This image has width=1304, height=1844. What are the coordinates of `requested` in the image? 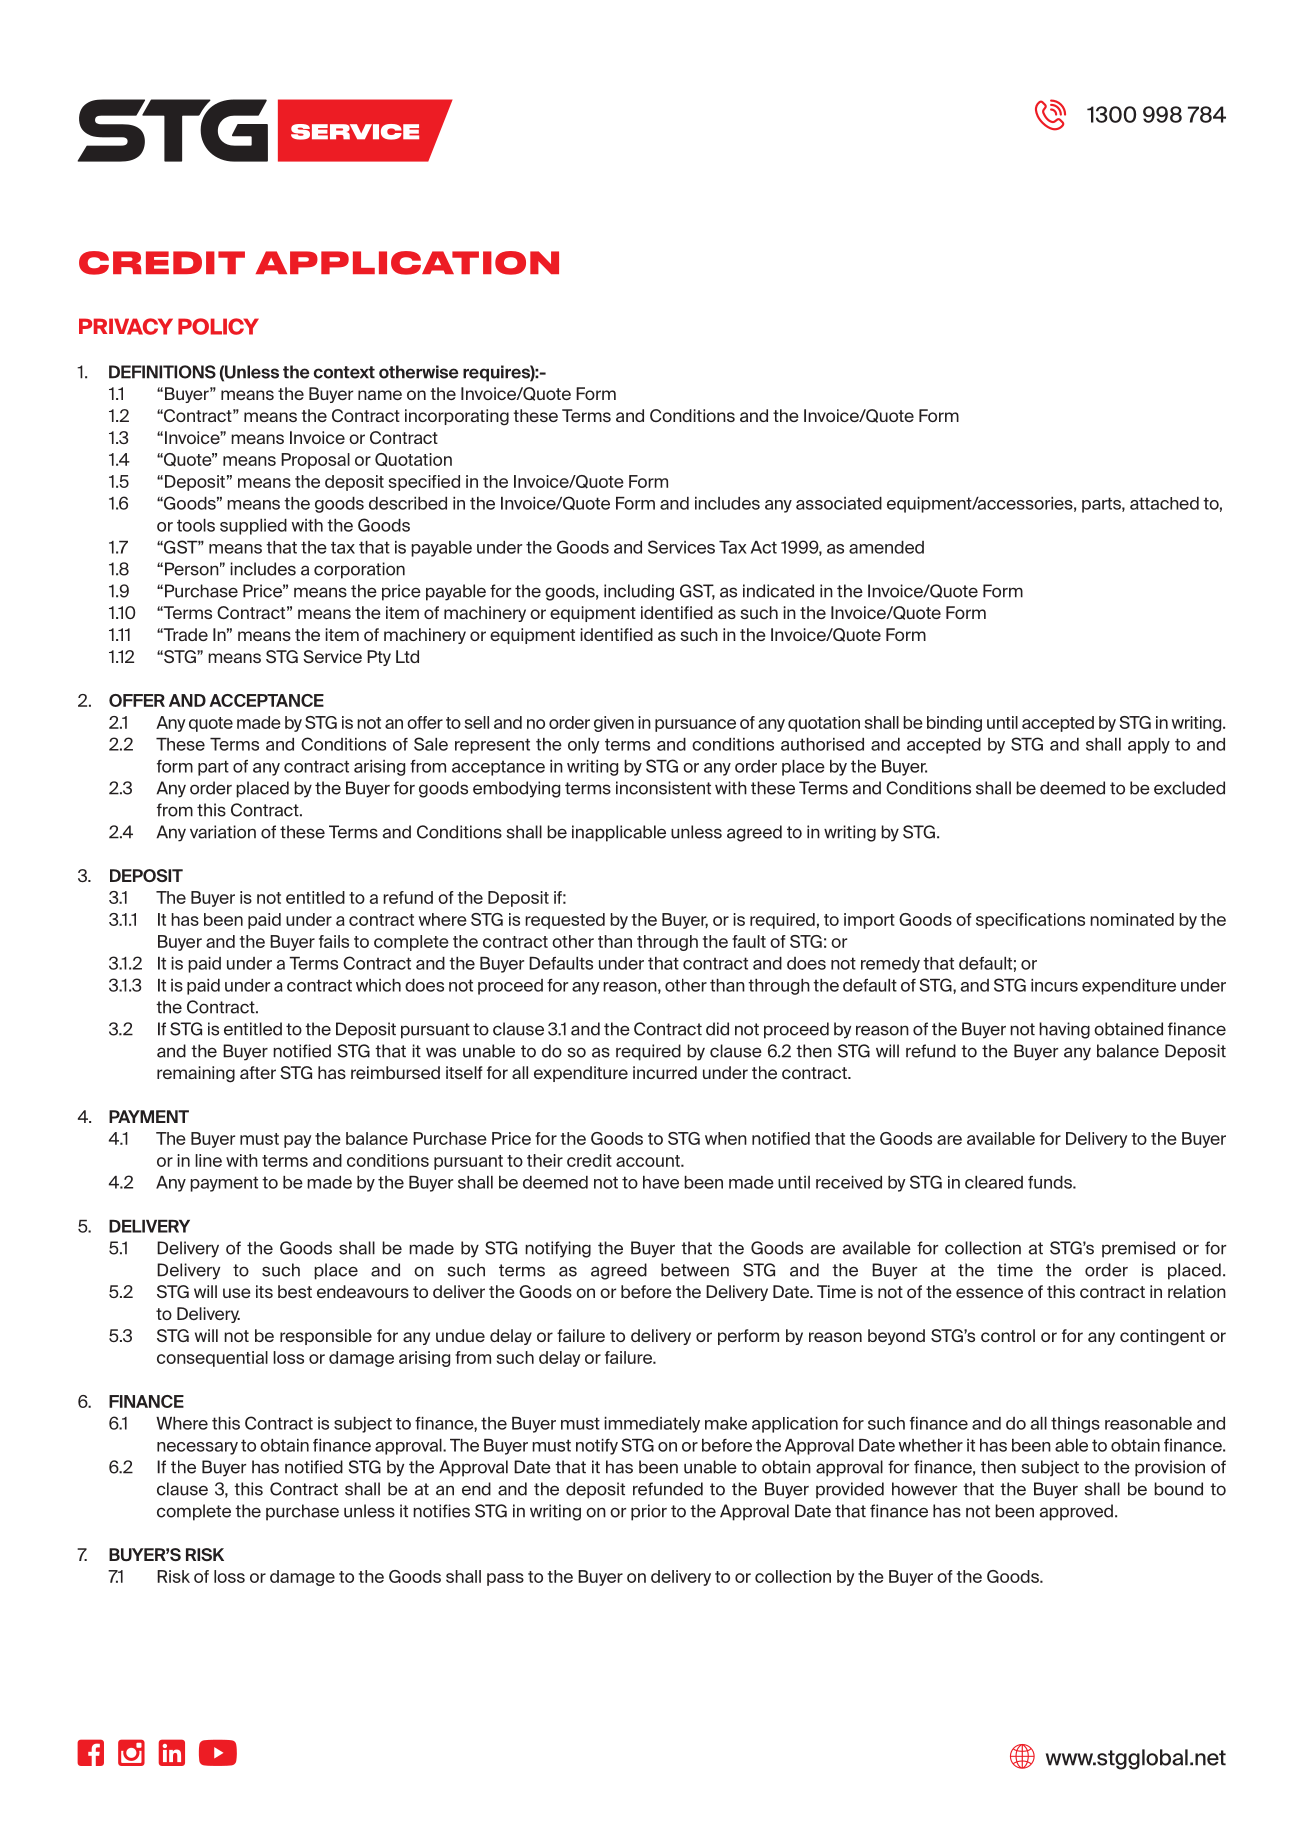 It's located at (565, 921).
